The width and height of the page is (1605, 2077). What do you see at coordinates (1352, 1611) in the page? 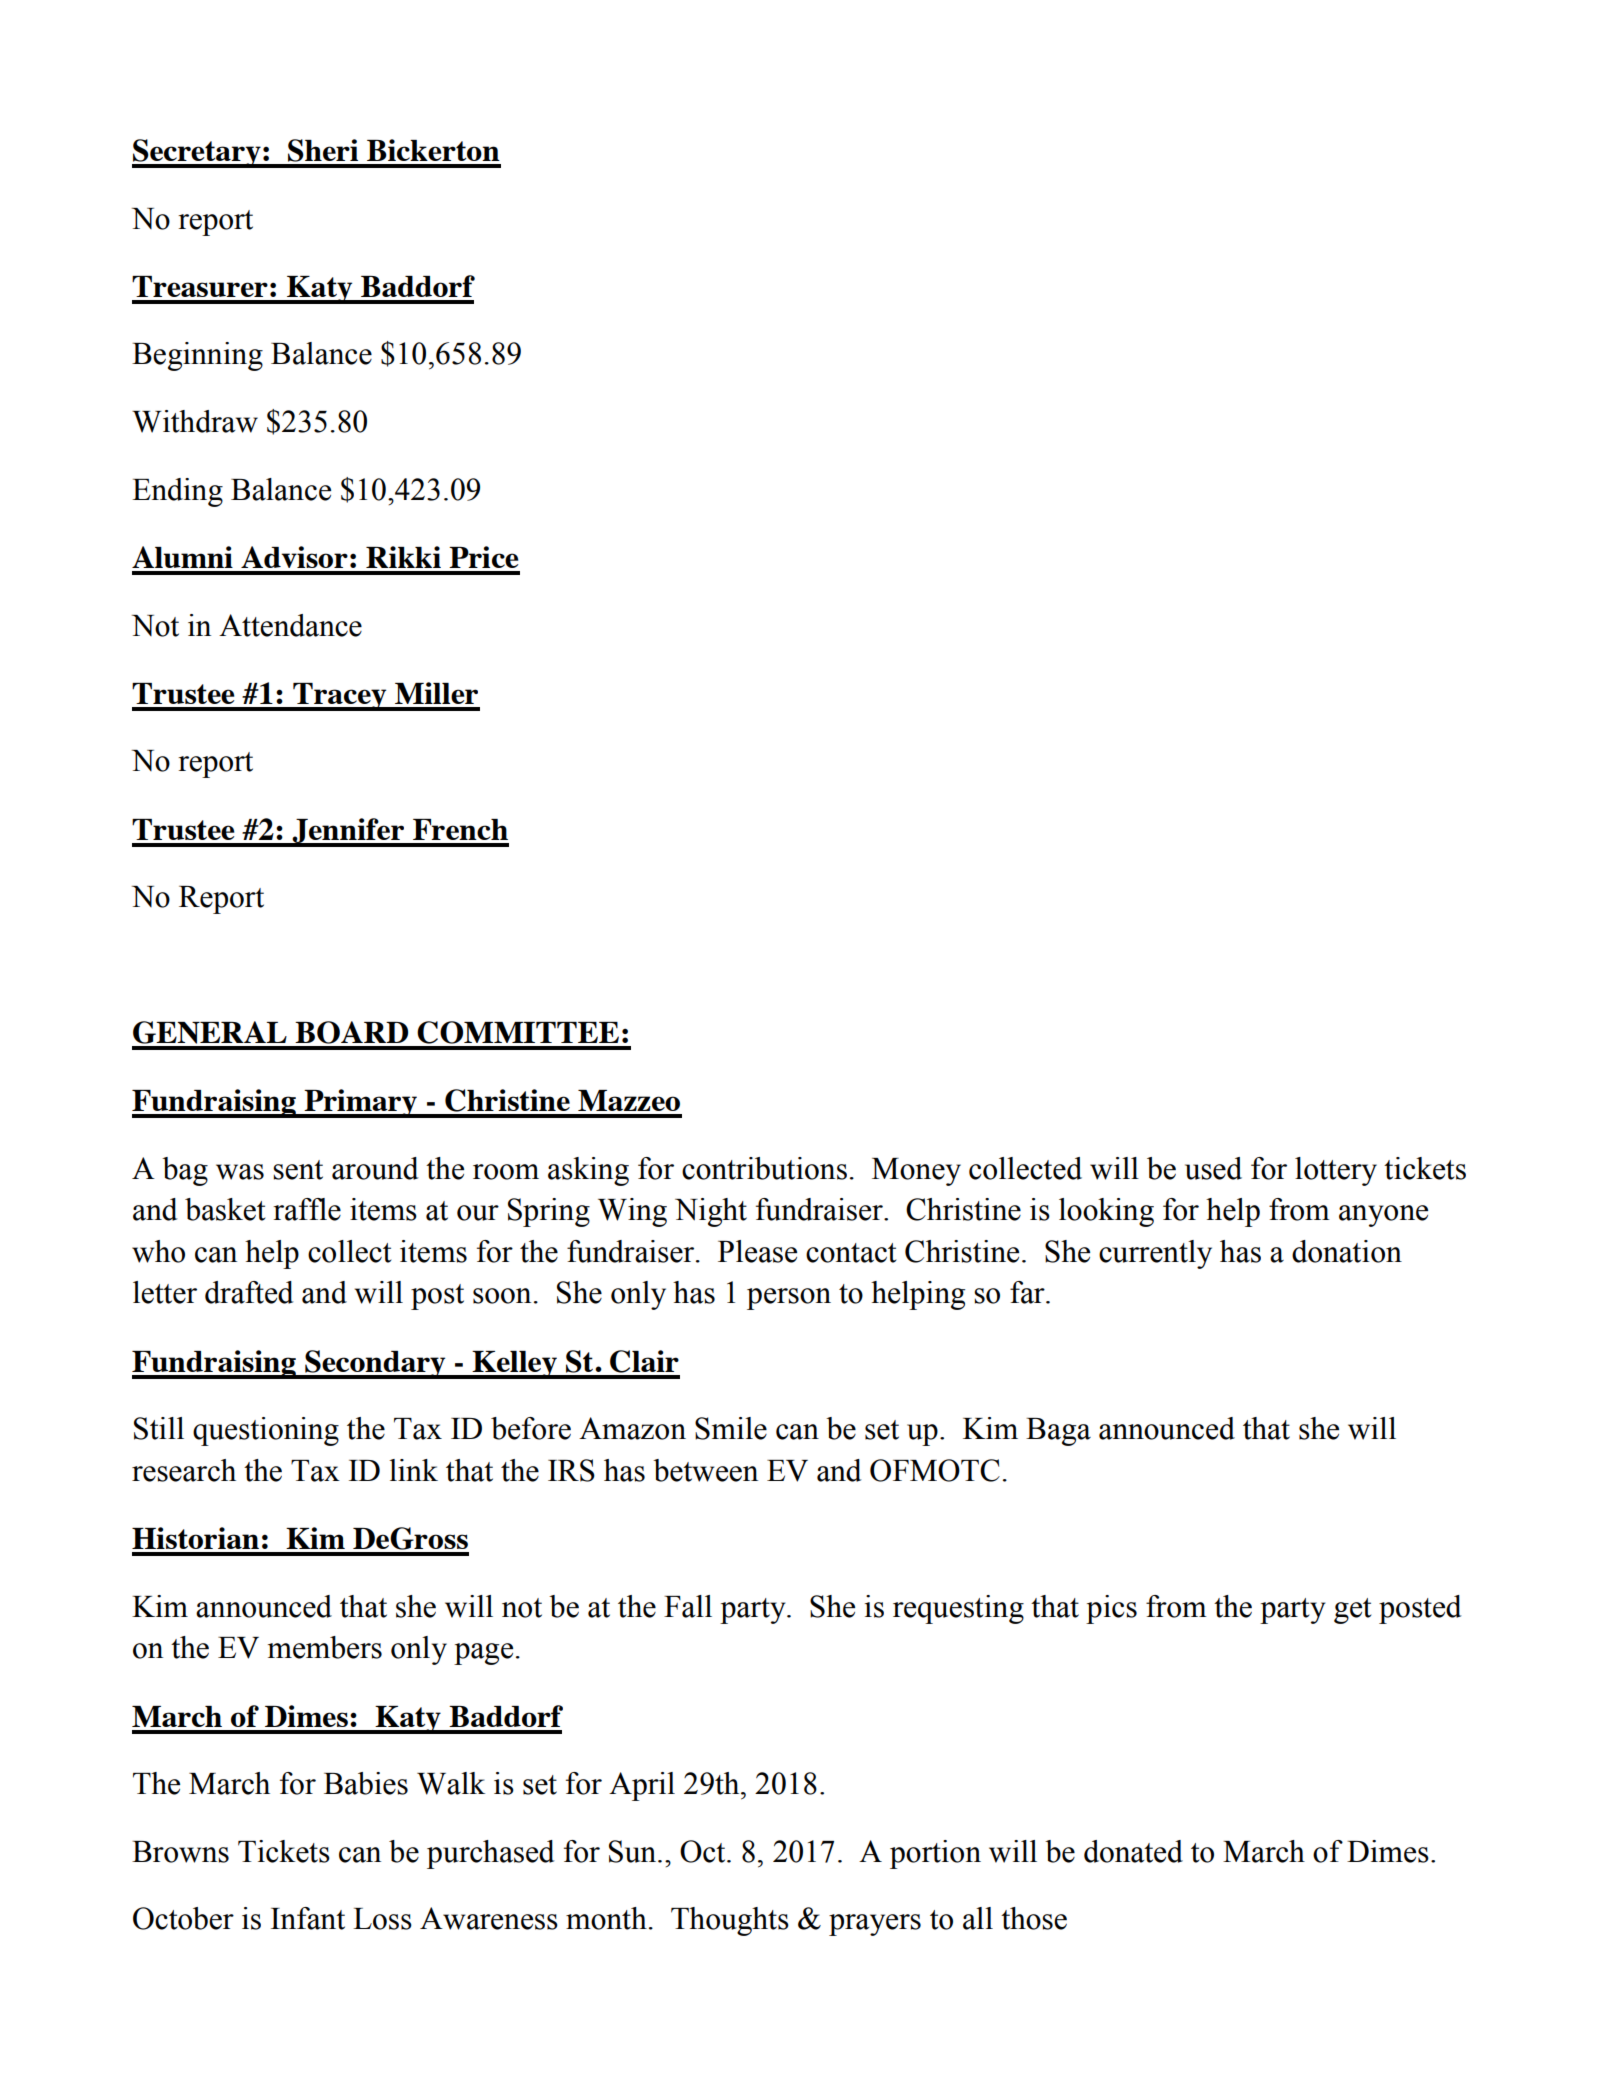
I see `get` at bounding box center [1352, 1611].
